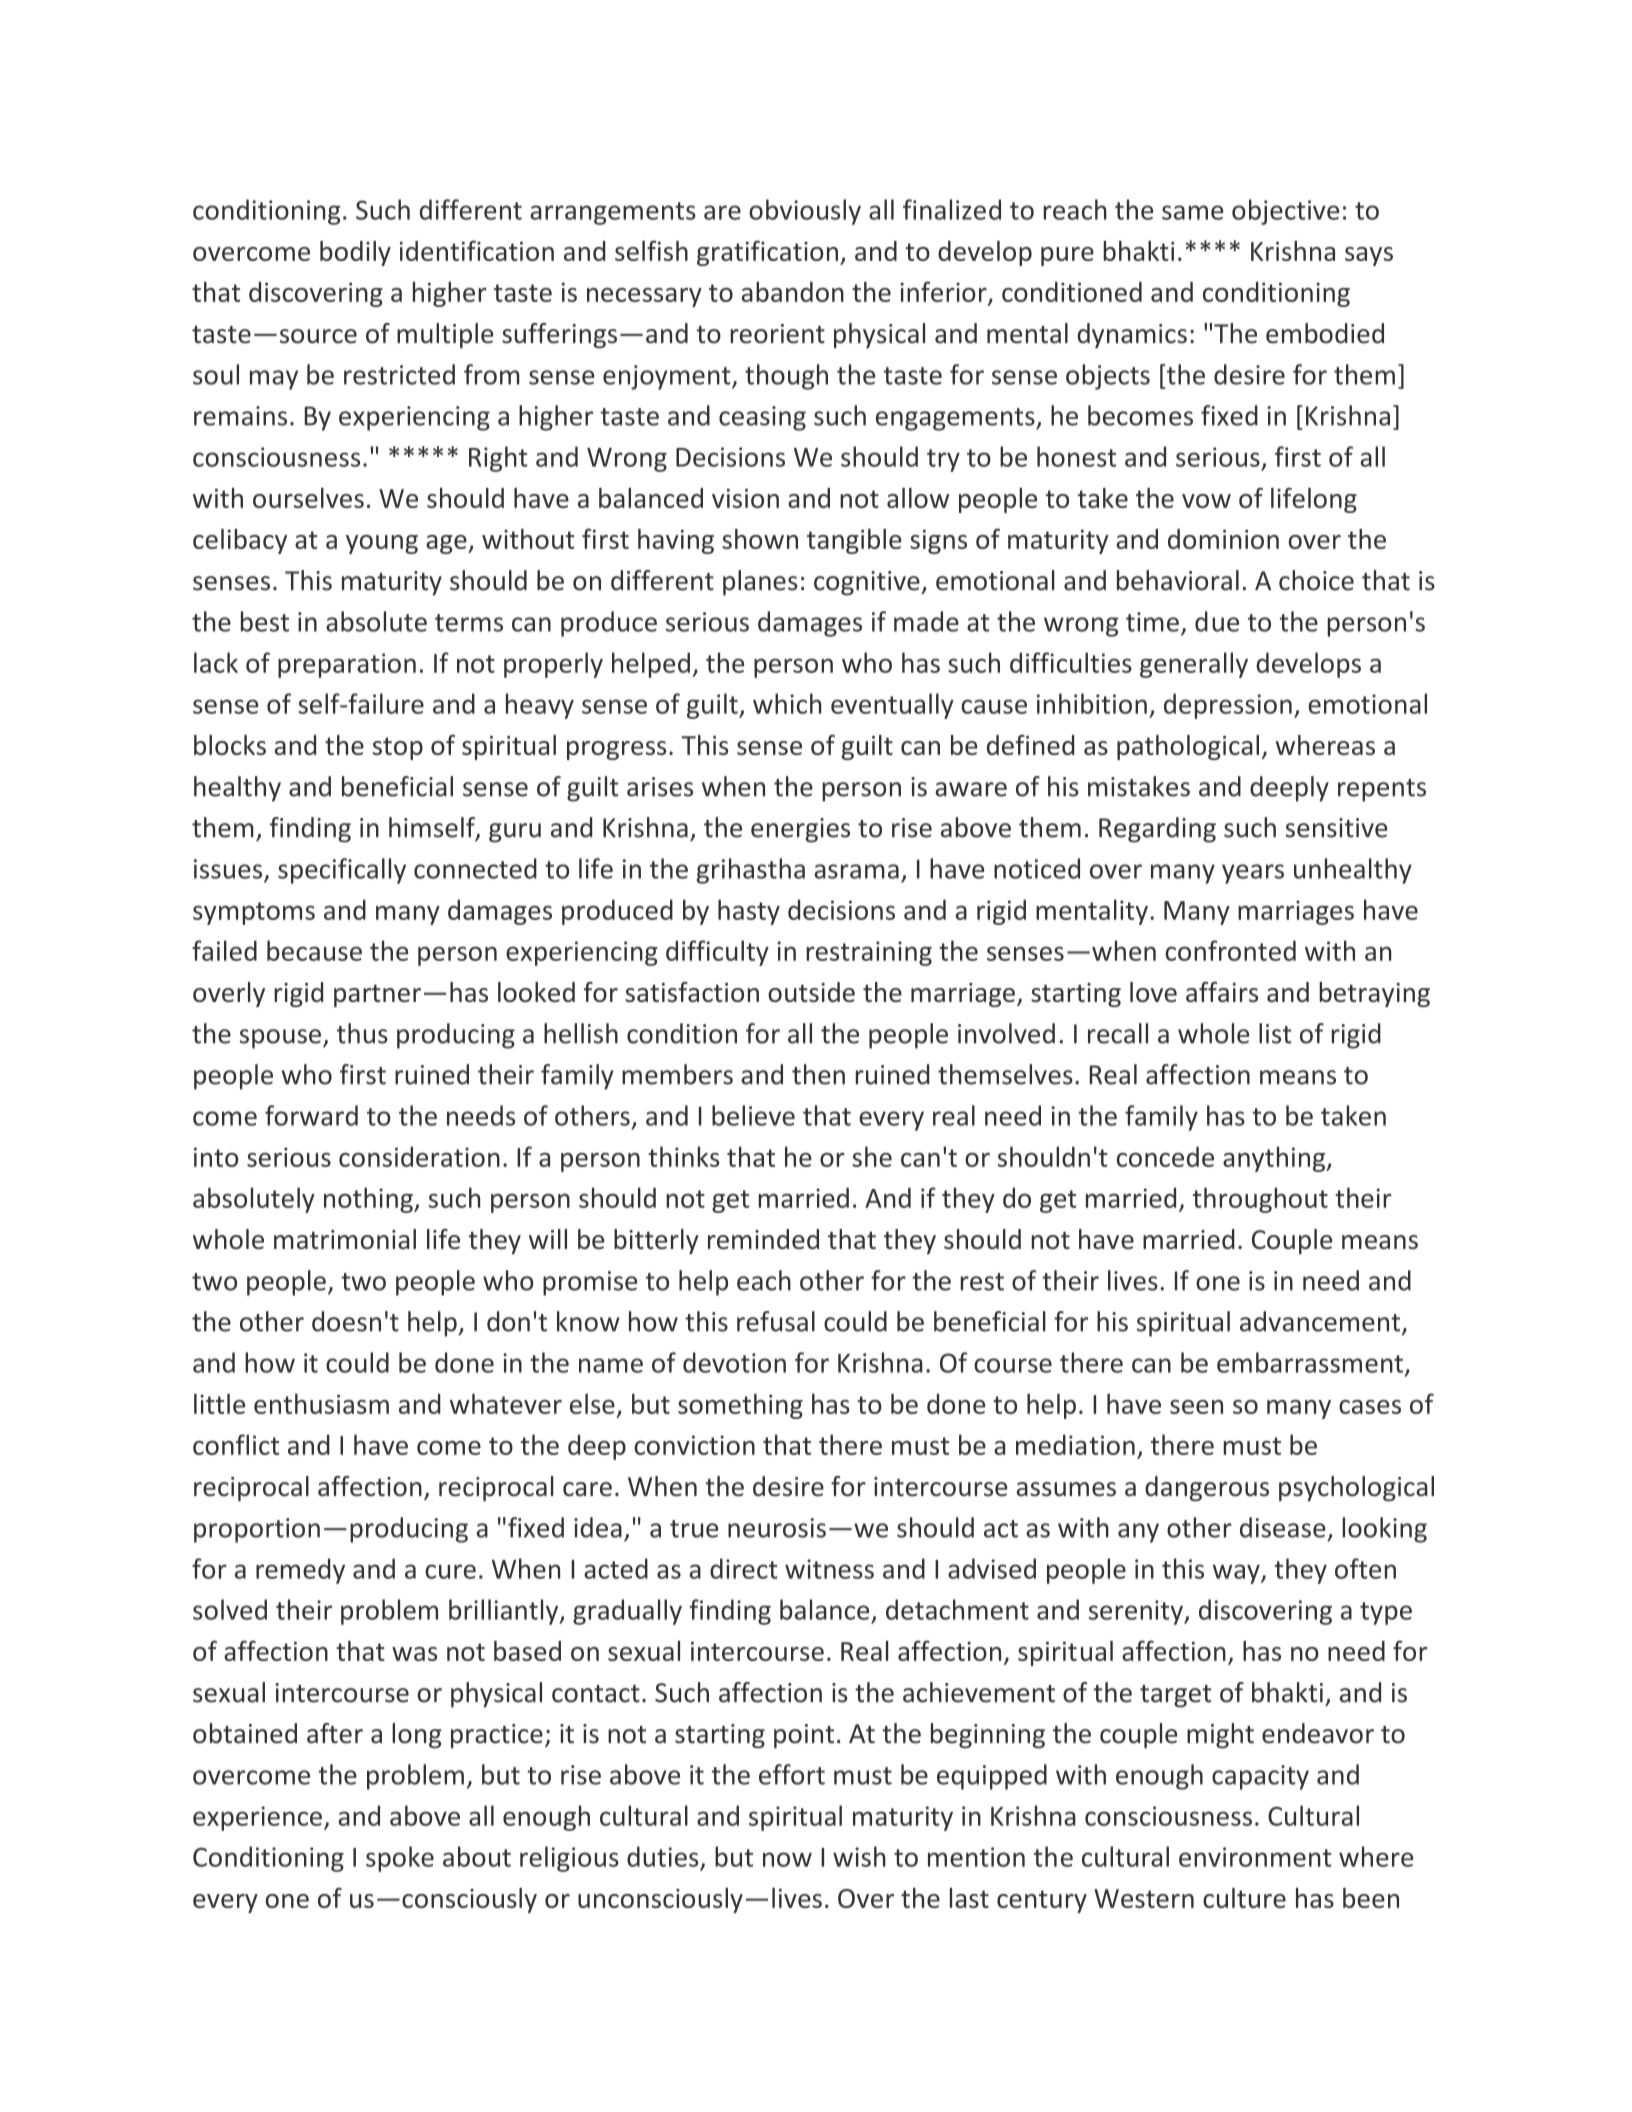  Describe the element at coordinates (829, 1569) in the document. I see `witness` at that location.
